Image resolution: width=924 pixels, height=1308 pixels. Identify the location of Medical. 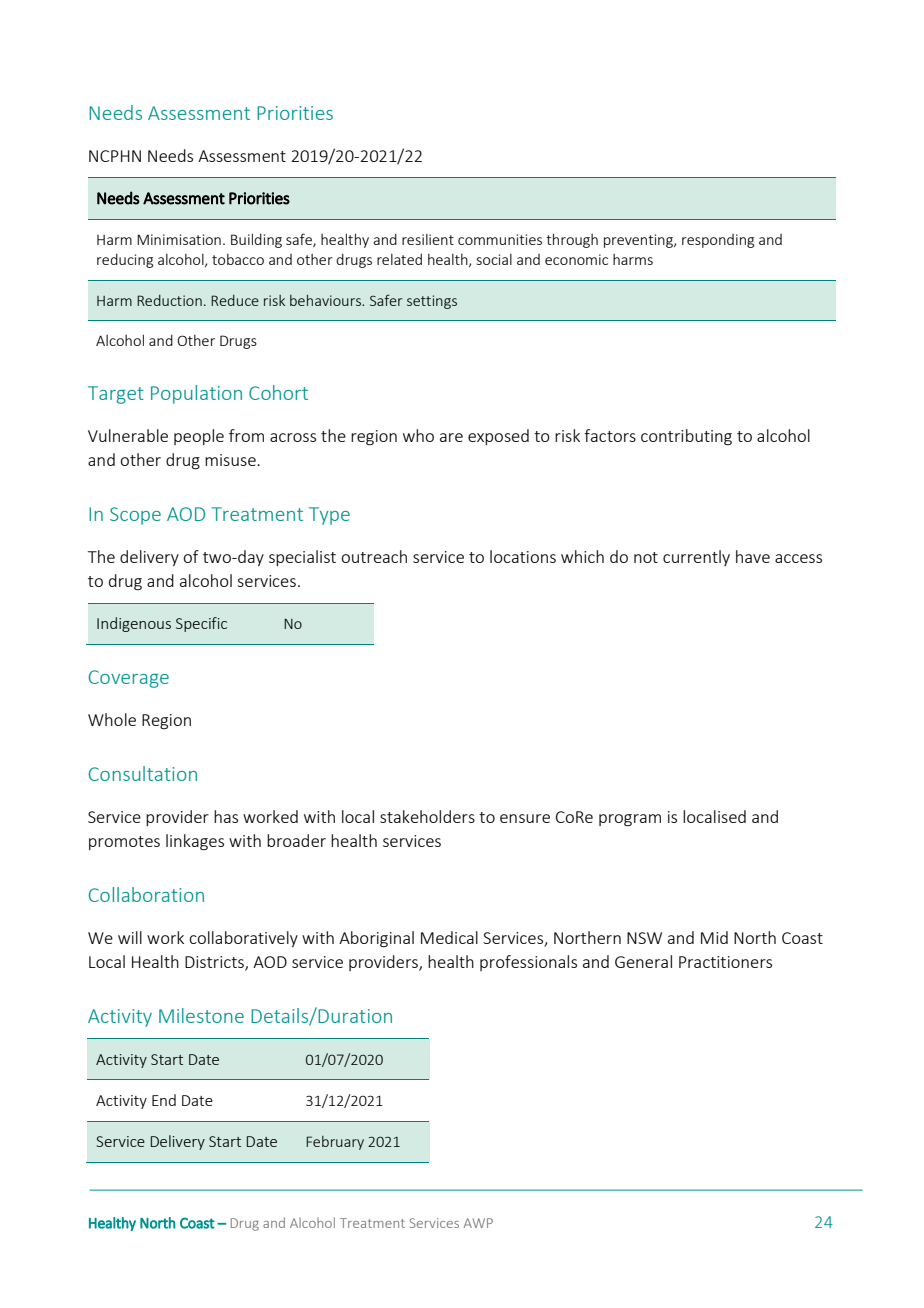
(449, 937).
